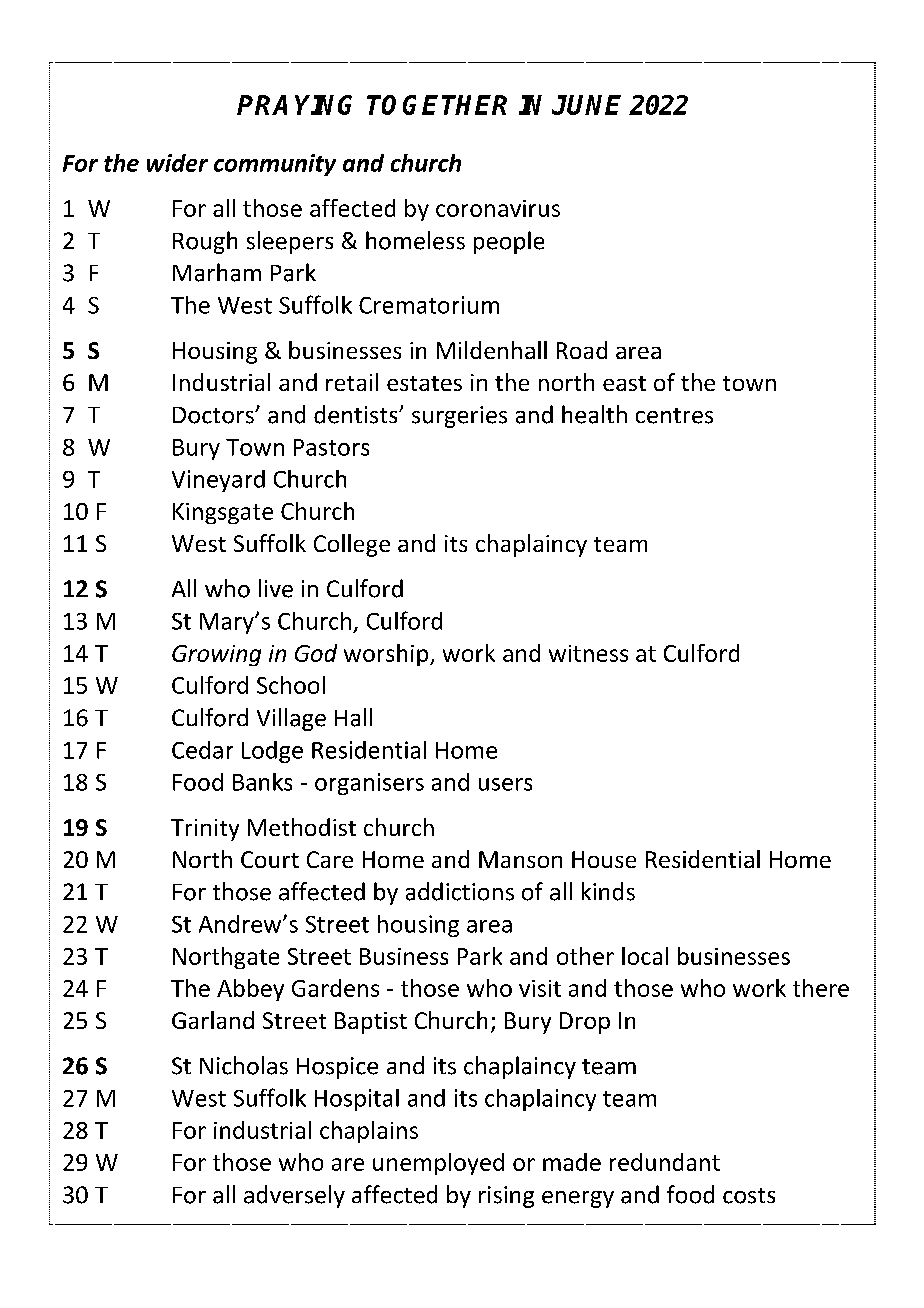  What do you see at coordinates (588, 653) in the screenshot?
I see `witness` at bounding box center [588, 653].
